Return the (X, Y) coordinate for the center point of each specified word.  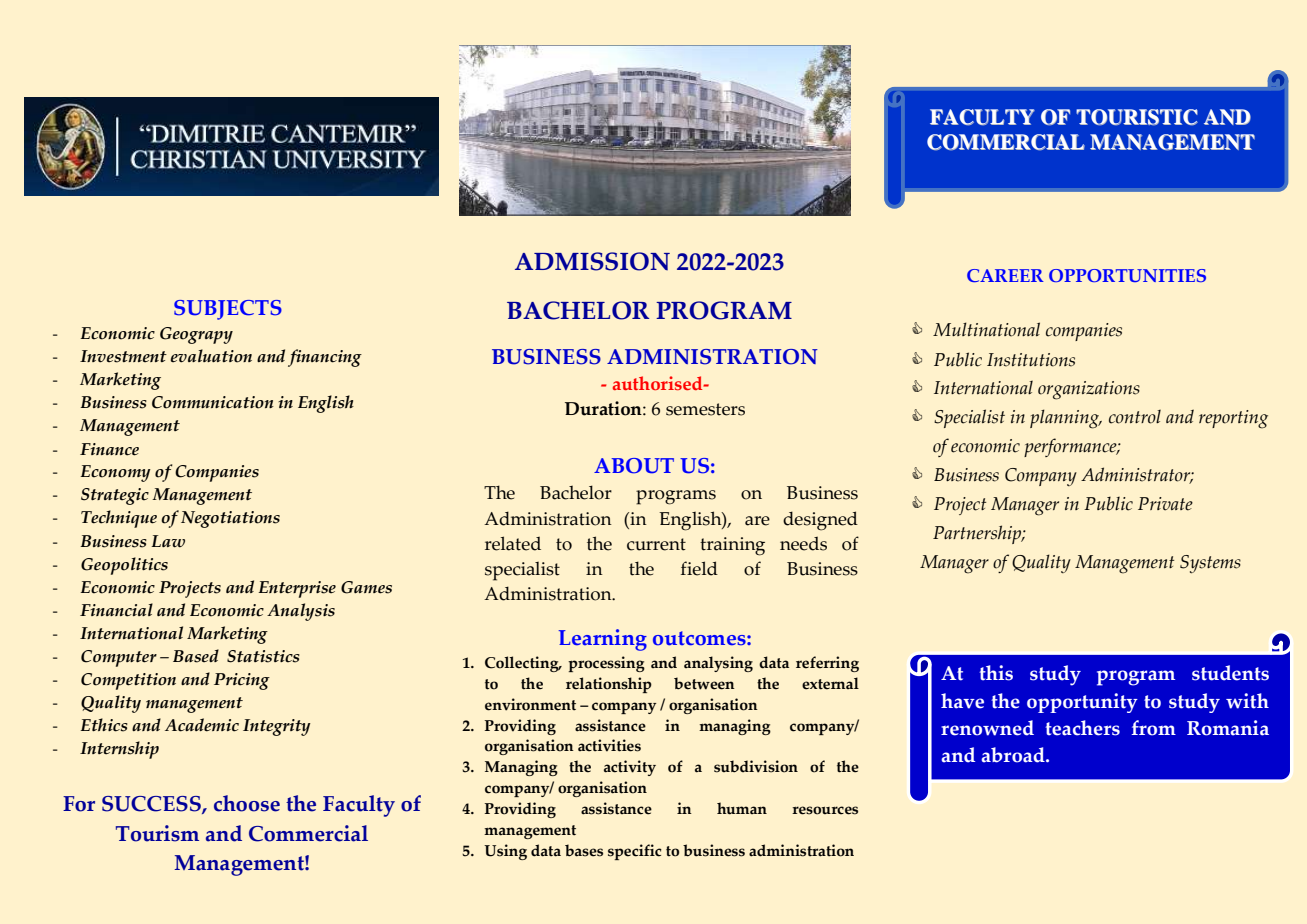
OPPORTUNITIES (1127, 275)
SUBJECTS (228, 310)
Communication (213, 402)
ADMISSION (592, 261)
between (704, 683)
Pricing (242, 681)
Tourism (157, 833)
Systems (1210, 564)
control (1135, 417)
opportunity (1082, 703)
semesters (705, 409)
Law (168, 541)
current (656, 544)
